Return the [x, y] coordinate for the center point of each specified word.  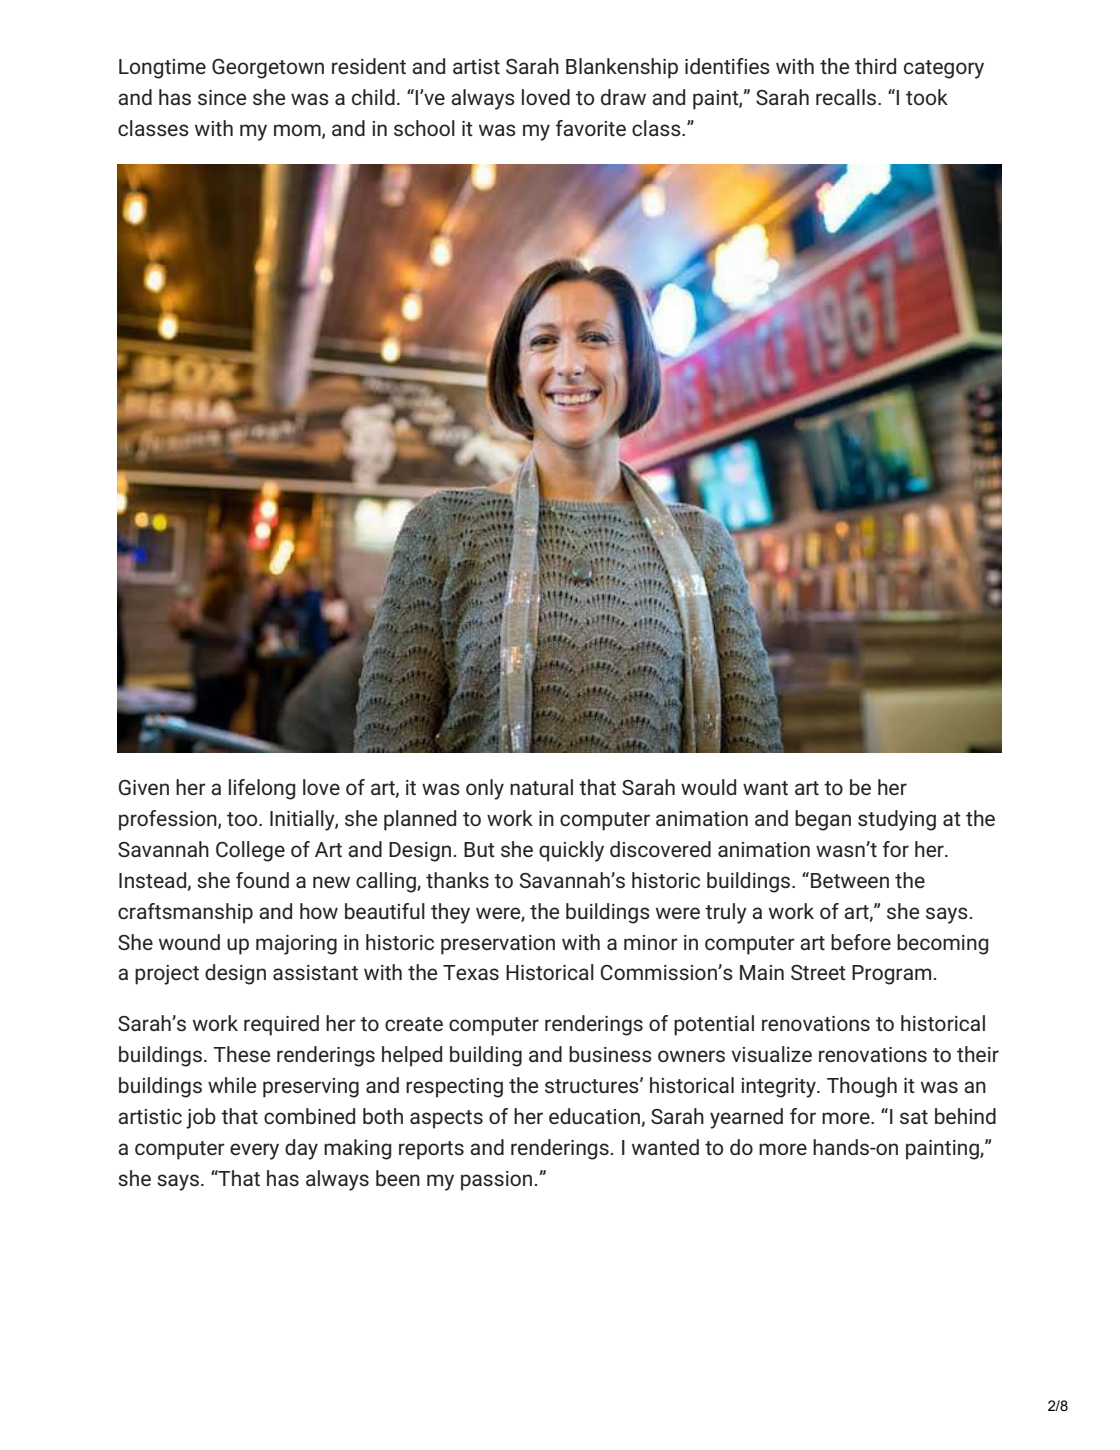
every [254, 1151]
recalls [846, 97]
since [222, 97]
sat [914, 1117]
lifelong [262, 789]
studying [897, 820]
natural [541, 787]
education [594, 1116]
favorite [591, 128]
